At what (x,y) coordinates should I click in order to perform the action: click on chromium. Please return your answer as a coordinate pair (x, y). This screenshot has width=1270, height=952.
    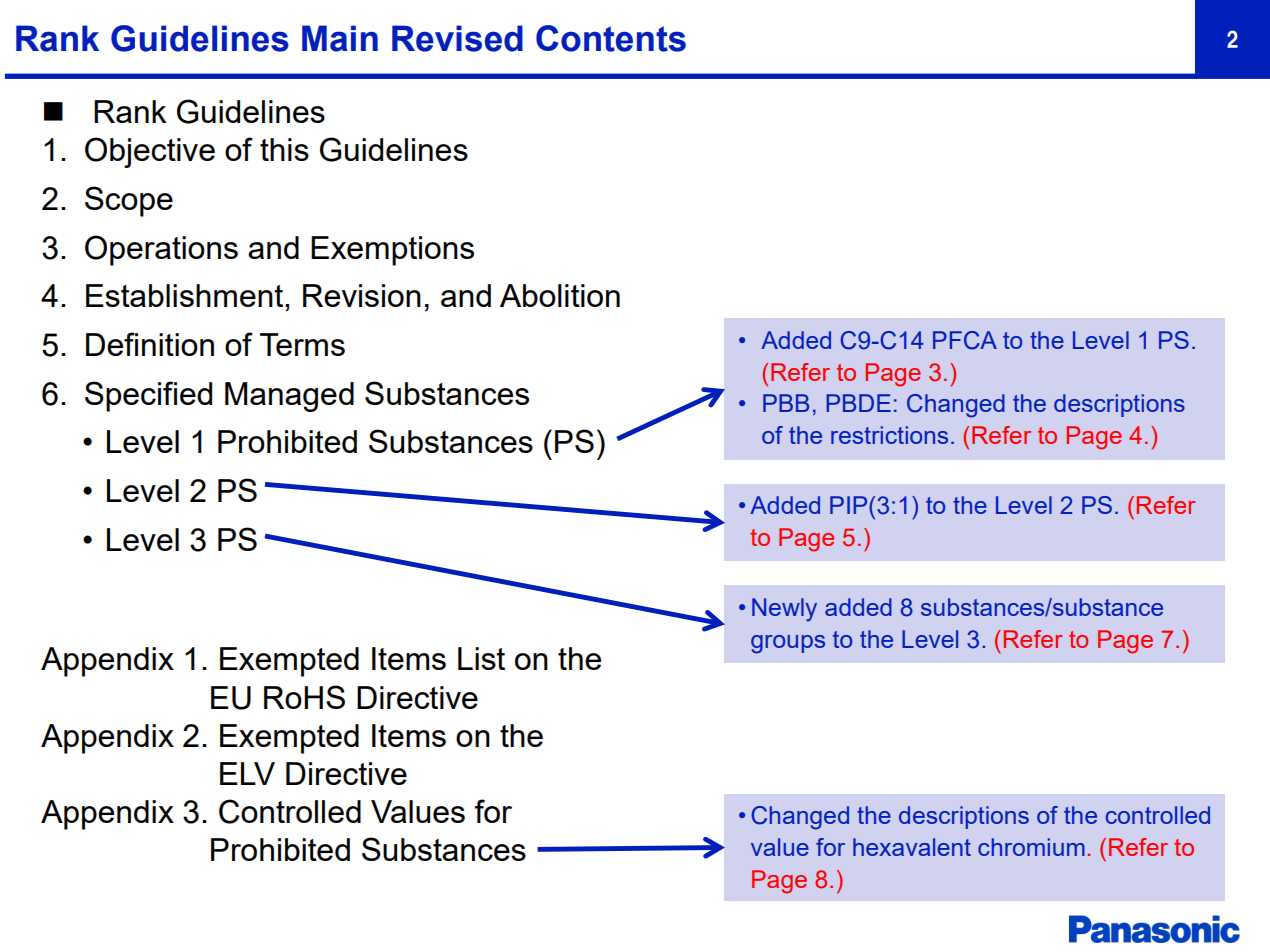
    Looking at the image, I should click on (1031, 847).
